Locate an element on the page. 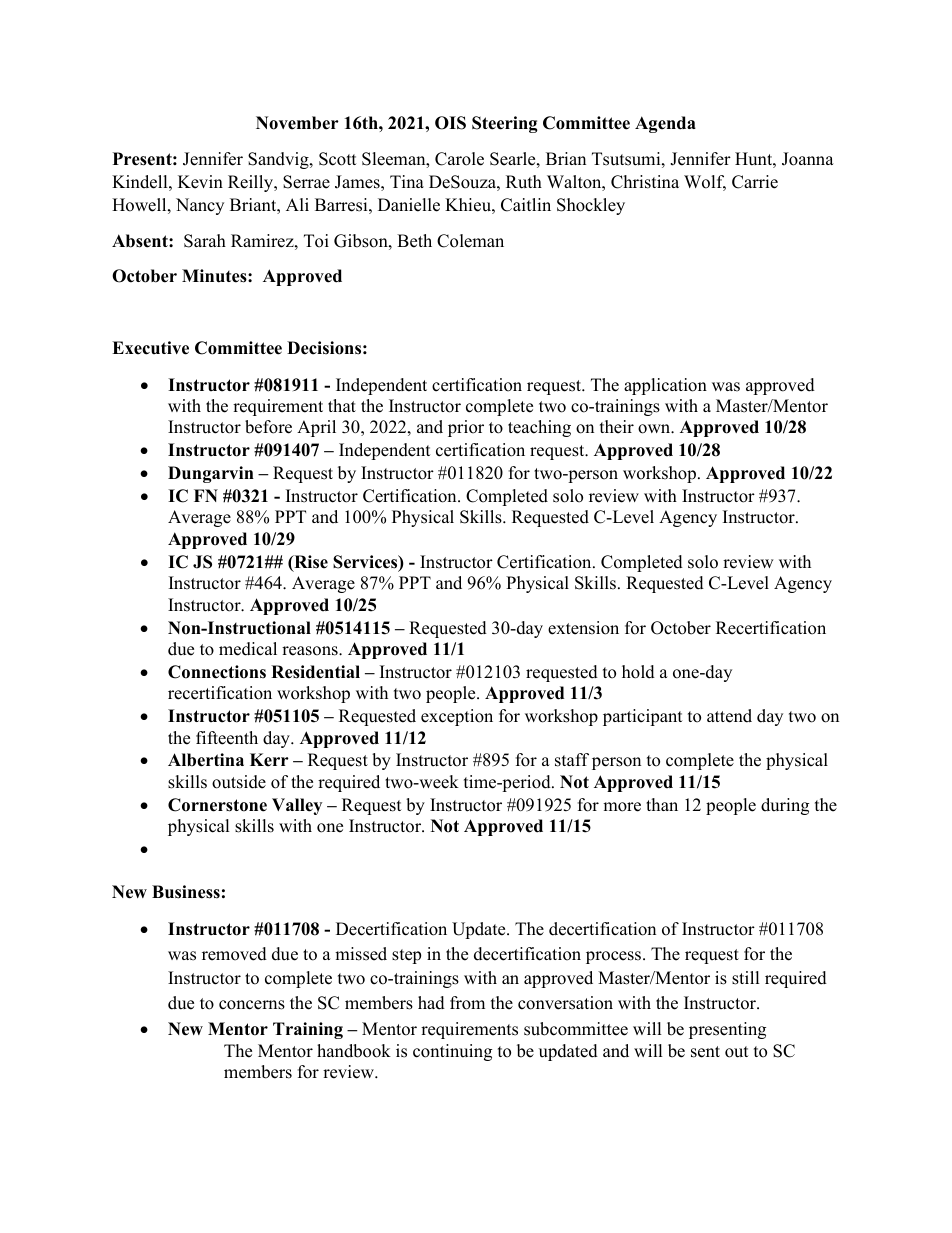  Carrie is located at coordinates (755, 182).
